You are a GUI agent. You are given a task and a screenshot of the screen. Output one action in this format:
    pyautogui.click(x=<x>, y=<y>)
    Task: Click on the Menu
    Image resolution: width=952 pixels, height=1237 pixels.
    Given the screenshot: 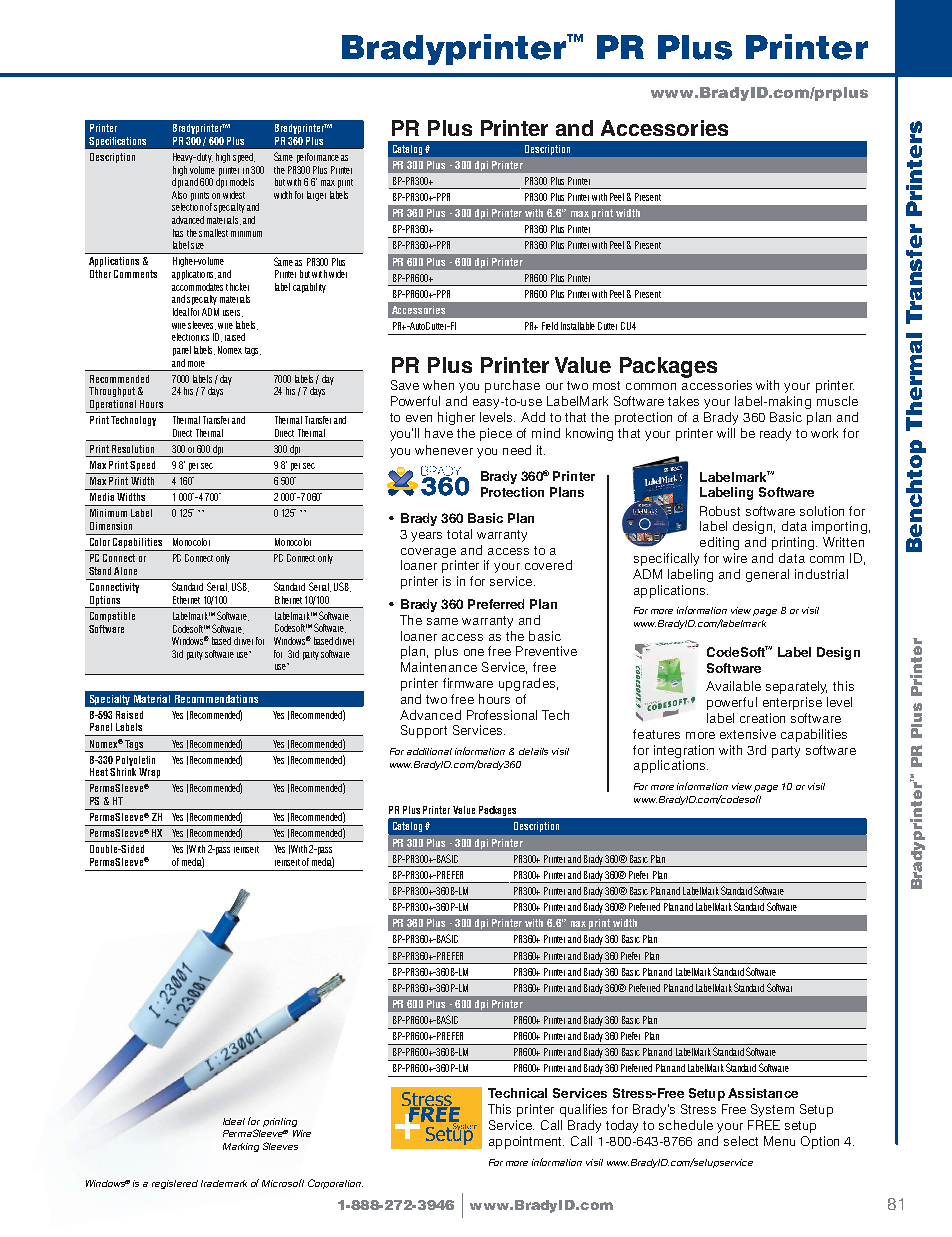 What is the action you would take?
    pyautogui.click(x=779, y=1141)
